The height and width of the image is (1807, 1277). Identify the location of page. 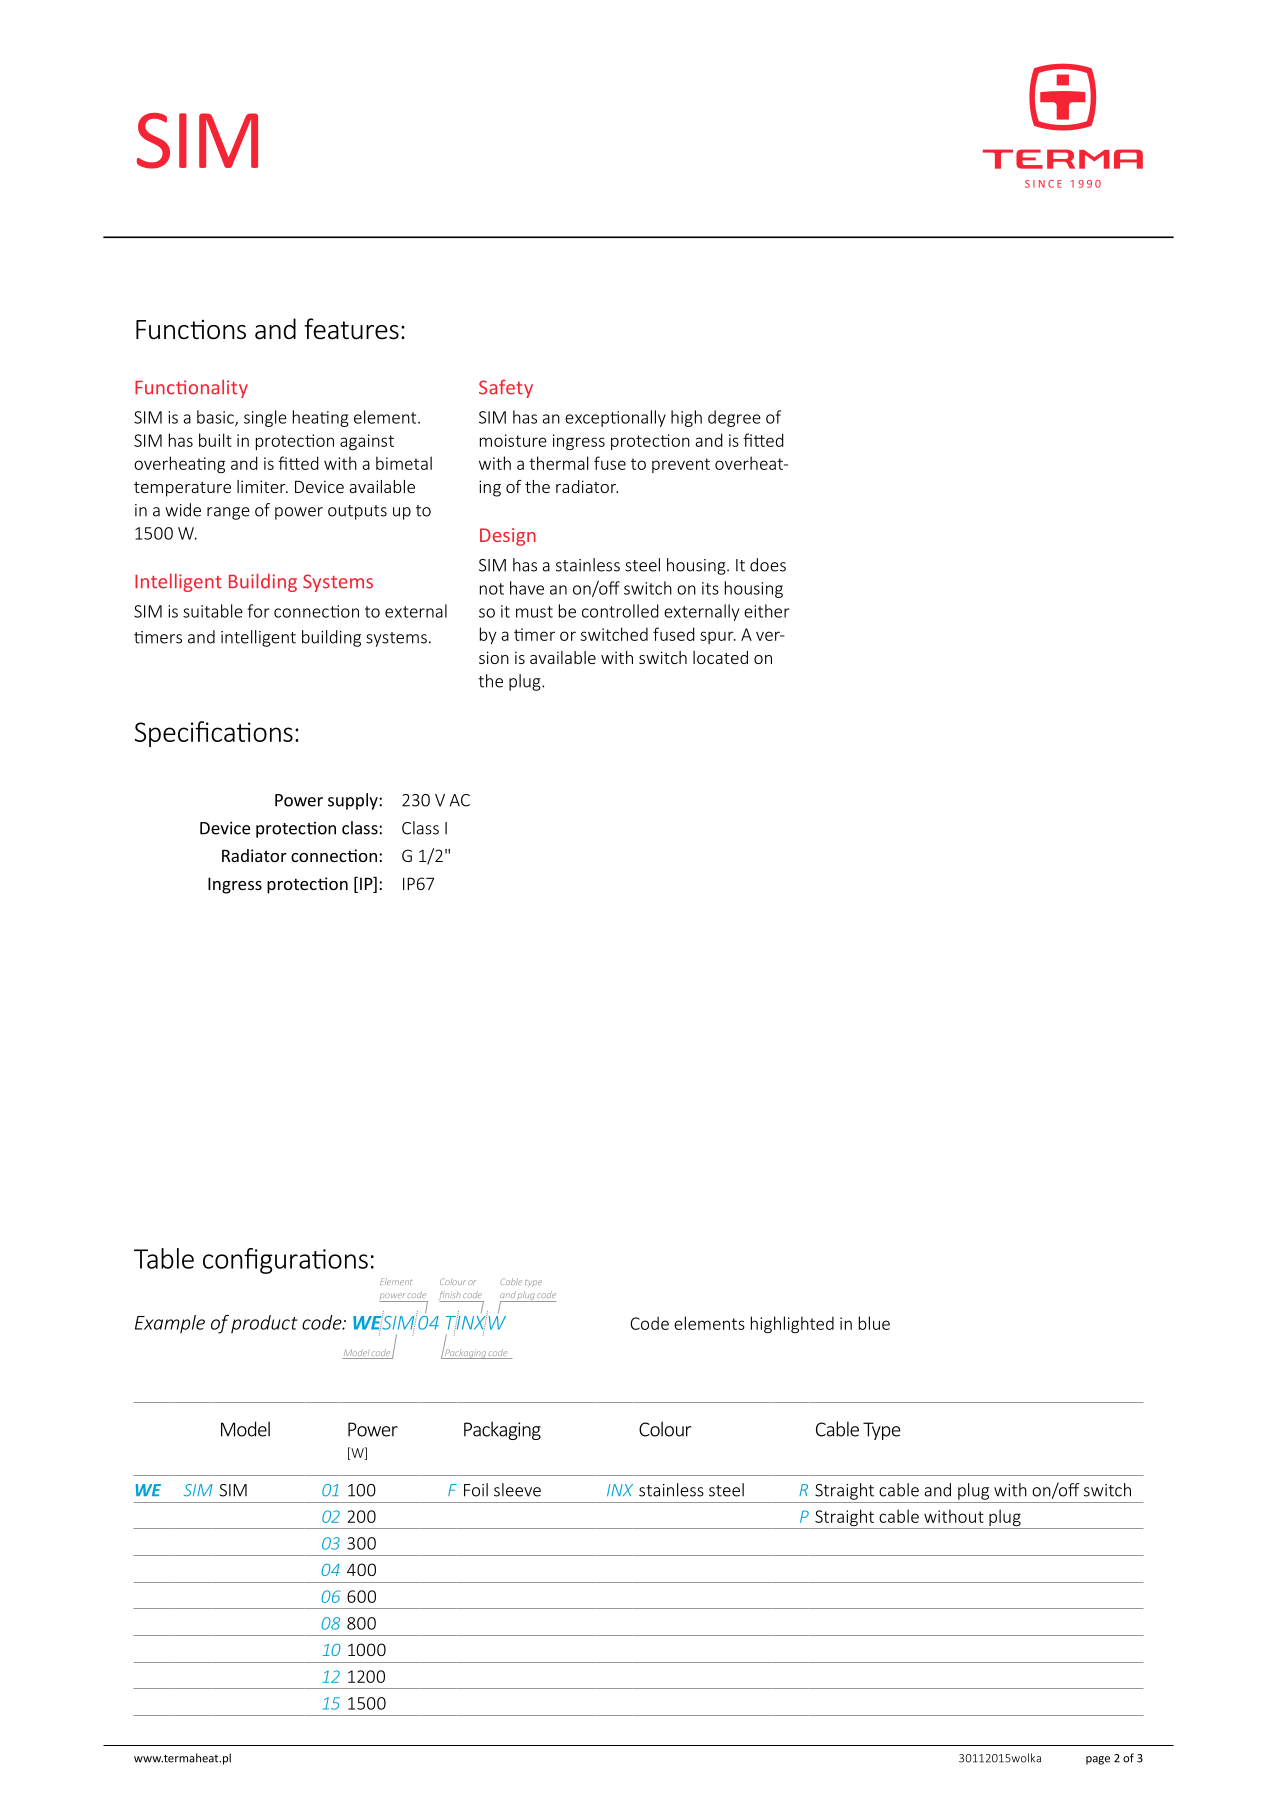
(1098, 1760).
